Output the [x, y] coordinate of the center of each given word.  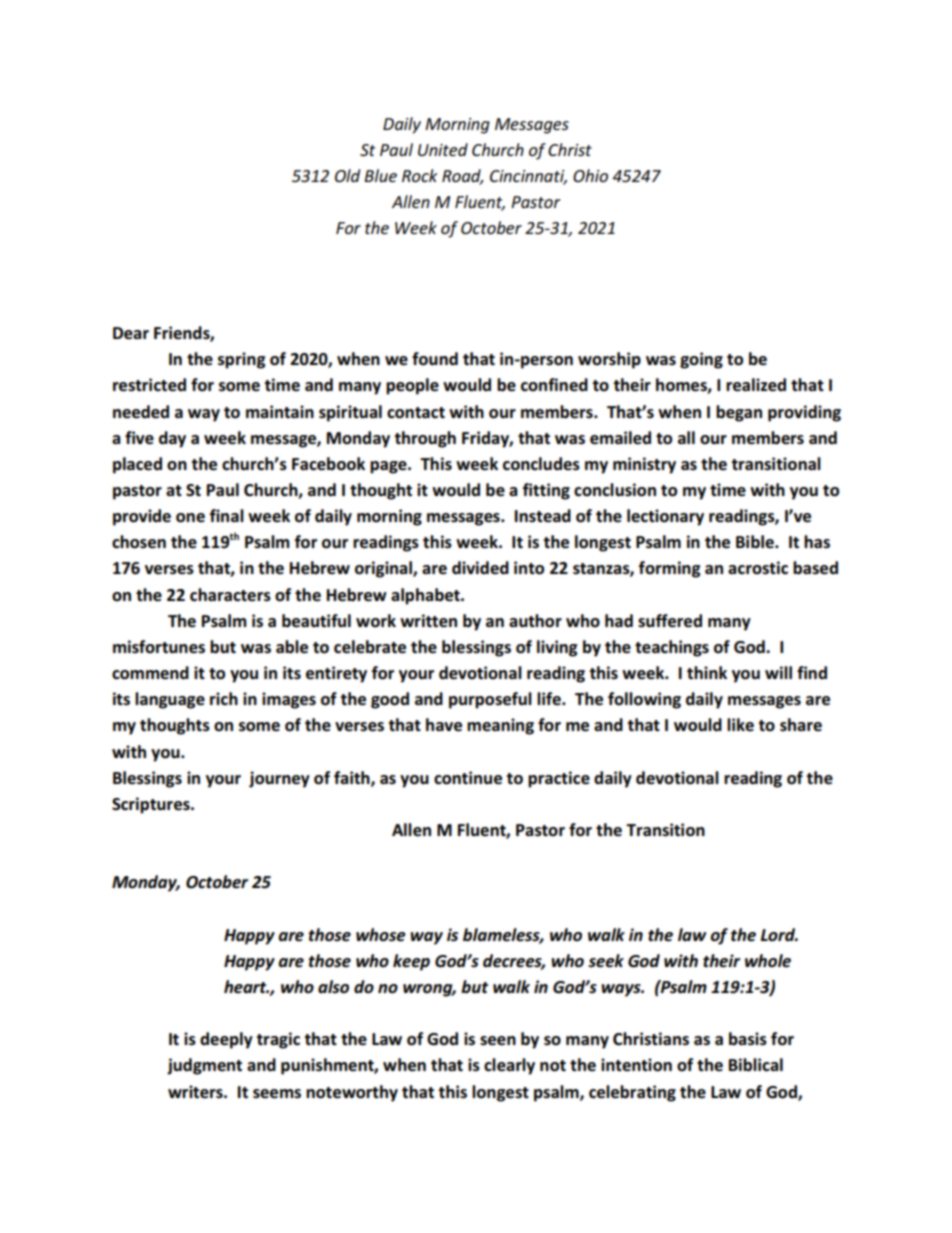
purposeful [490, 700]
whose [381, 935]
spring [241, 360]
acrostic [758, 568]
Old [347, 175]
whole [768, 961]
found [435, 359]
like [740, 725]
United [443, 149]
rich [224, 699]
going [701, 360]
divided [480, 568]
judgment [204, 1066]
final [227, 515]
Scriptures [152, 805]
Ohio [590, 175]
